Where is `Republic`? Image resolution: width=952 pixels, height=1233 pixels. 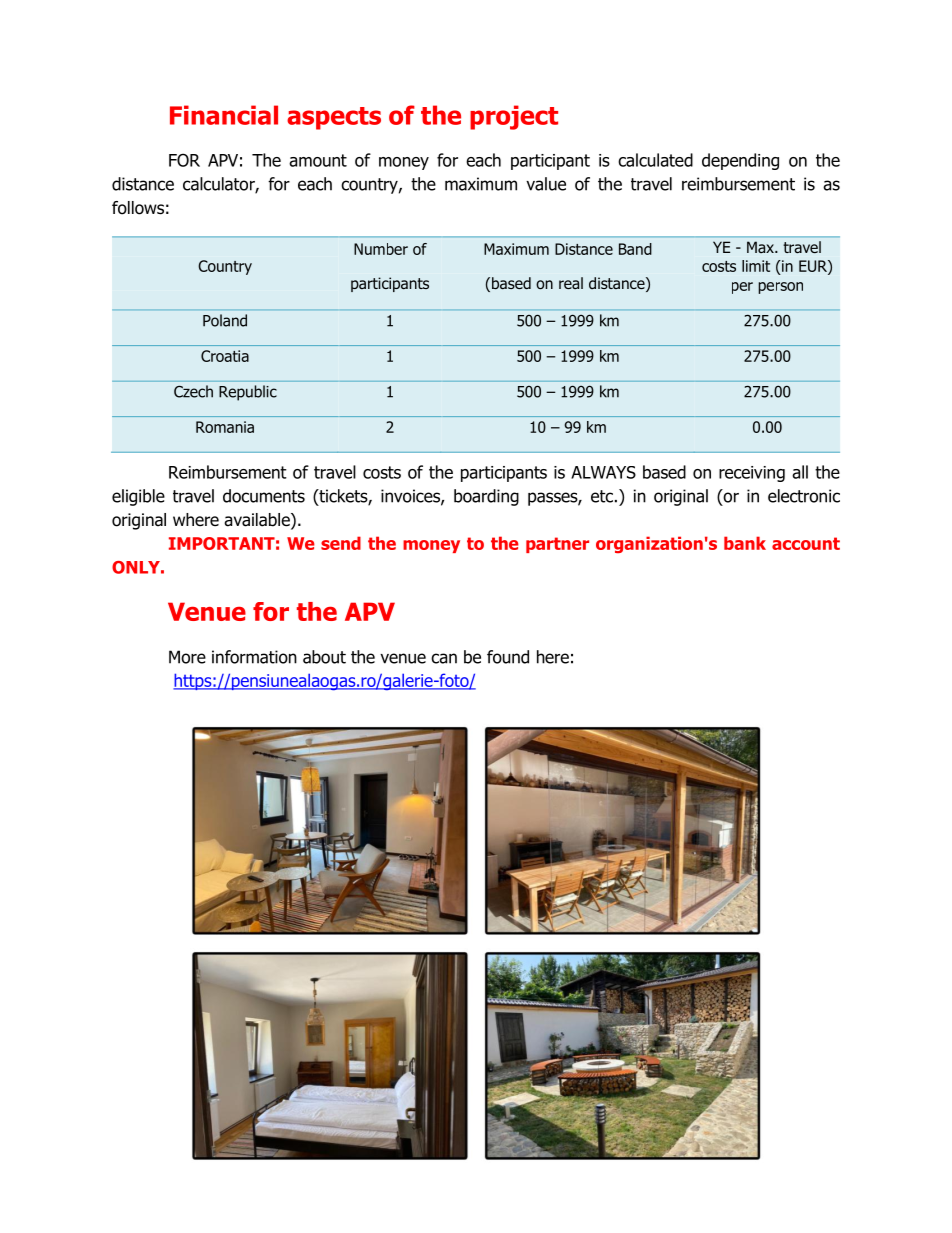 Republic is located at coordinates (248, 393).
